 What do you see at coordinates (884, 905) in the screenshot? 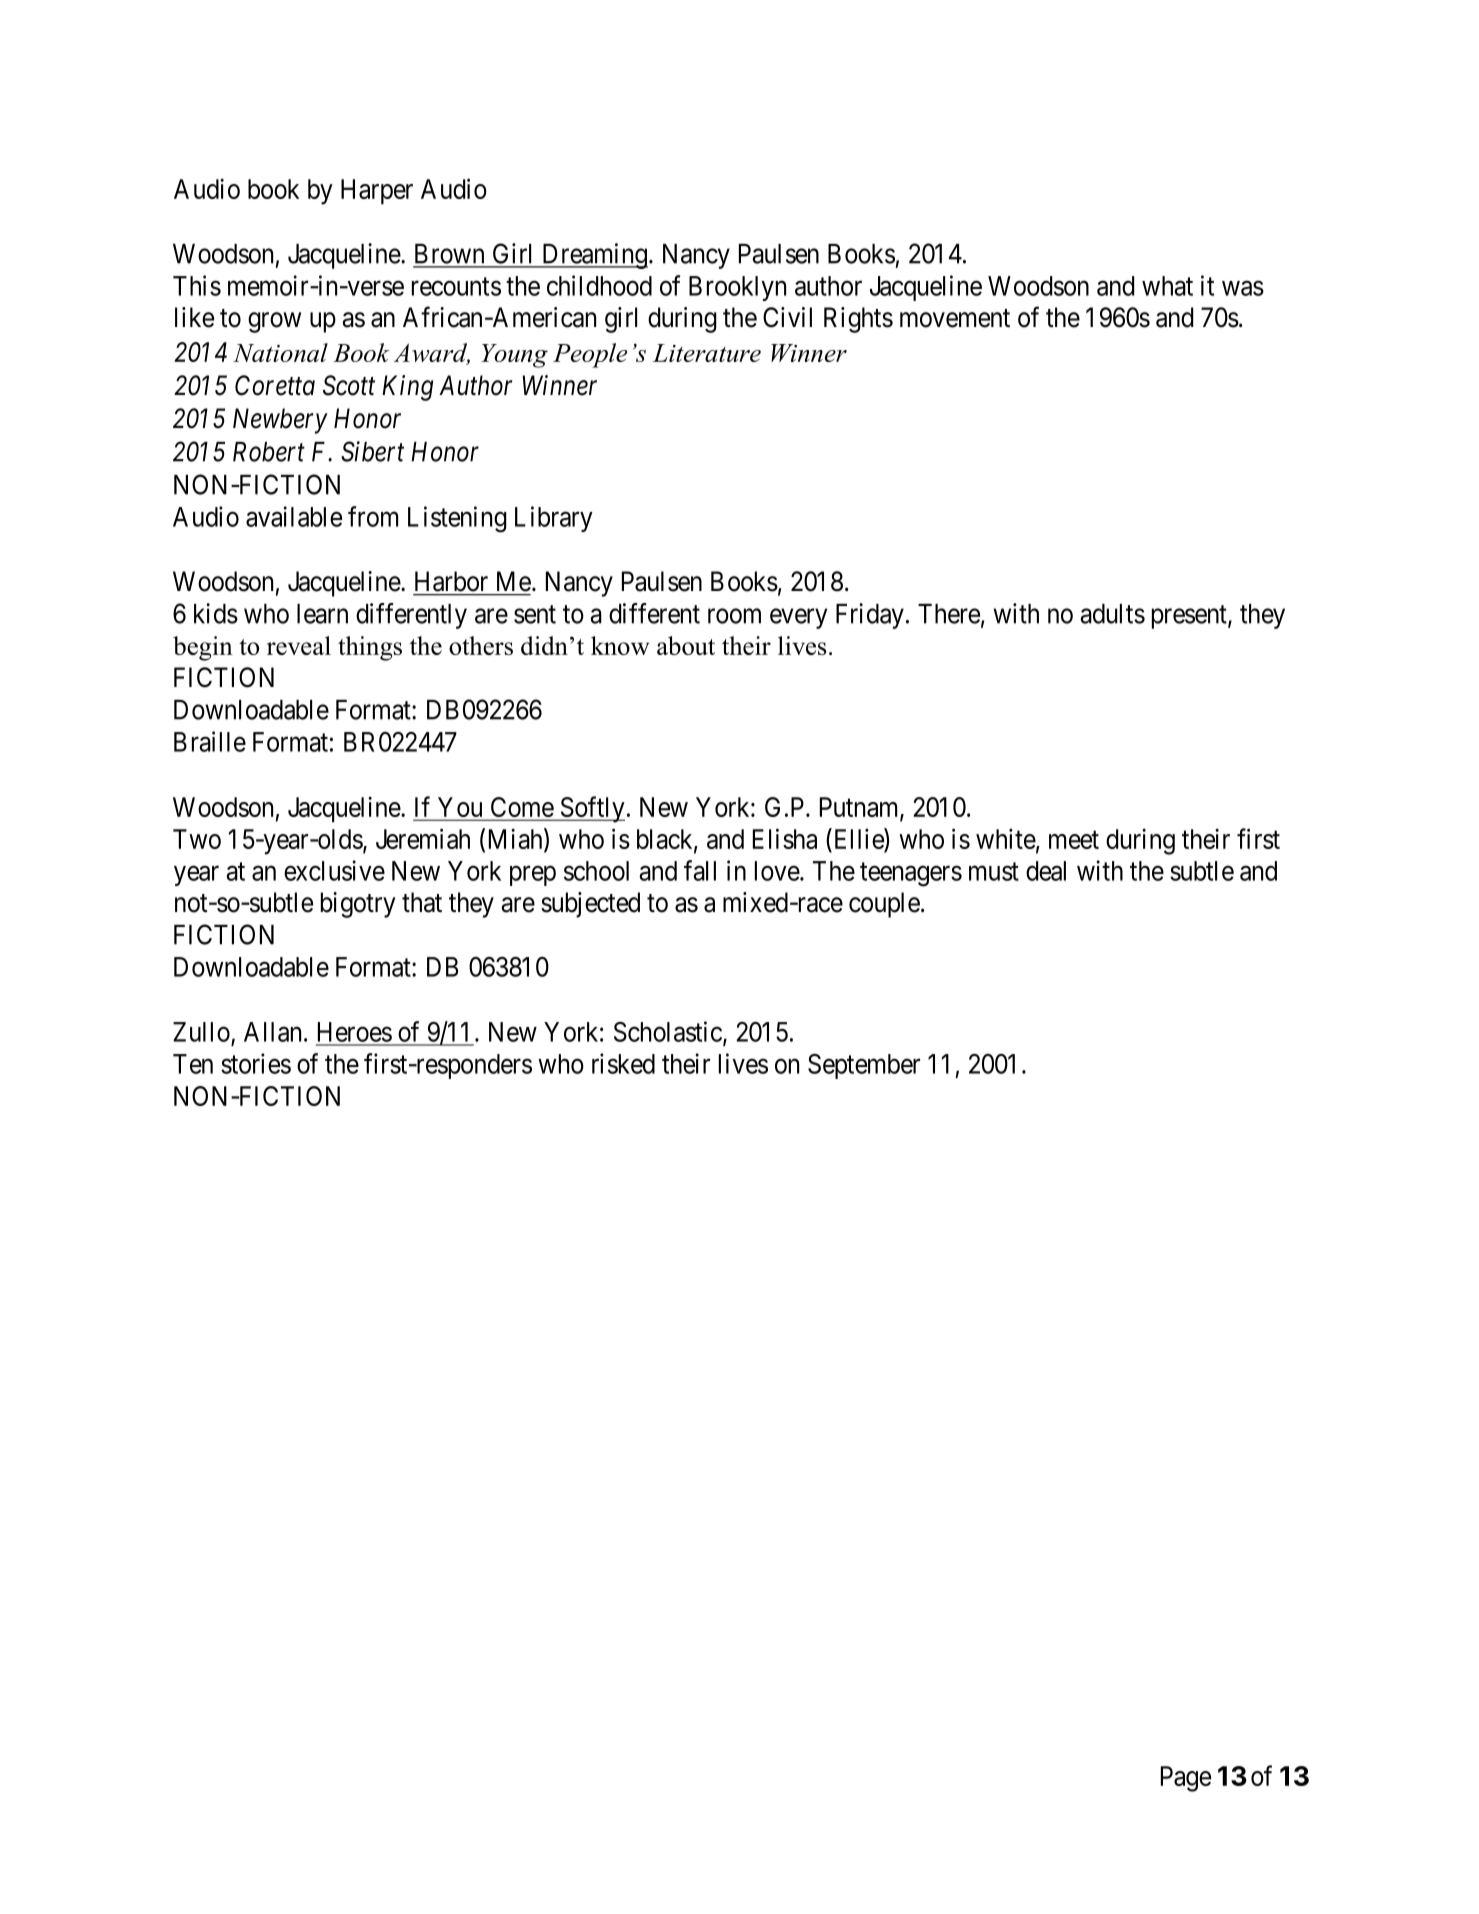
I see `couple` at bounding box center [884, 905].
